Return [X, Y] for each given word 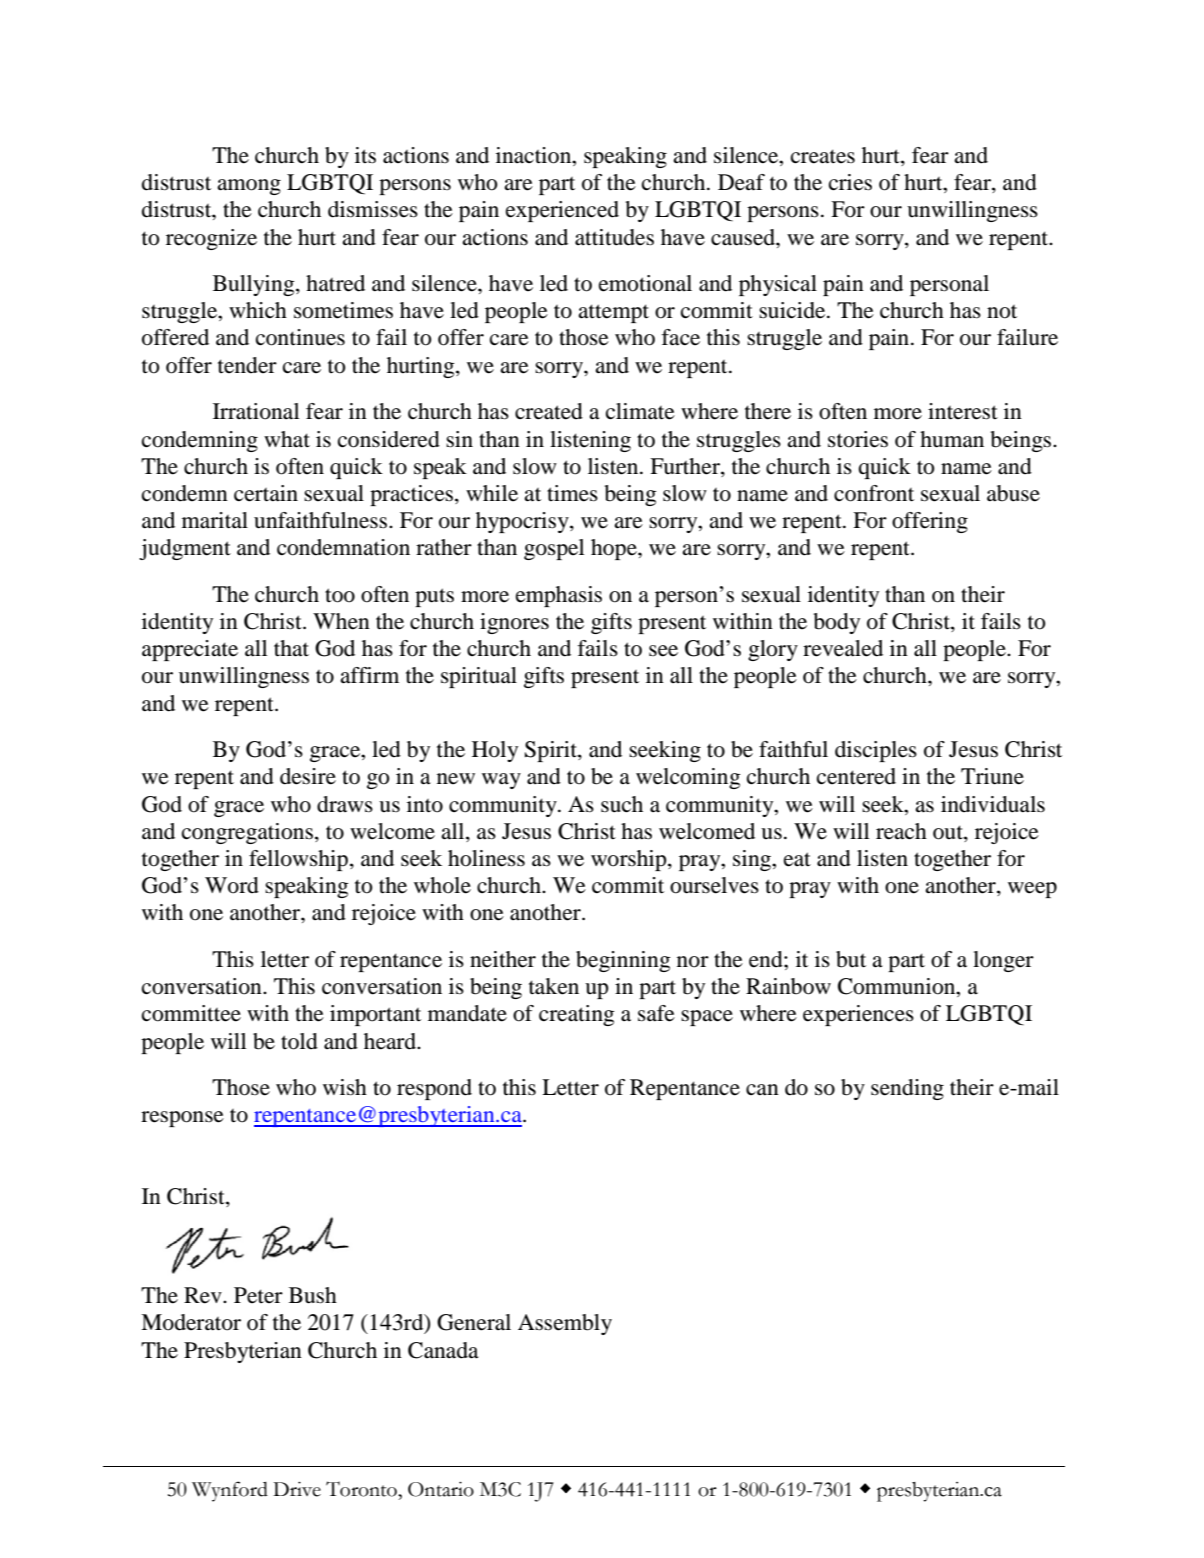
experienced [562, 211]
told [299, 1041]
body [836, 623]
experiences [858, 1015]
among [249, 187]
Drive [297, 1489]
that [291, 648]
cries [850, 182]
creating [576, 1015]
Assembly [565, 1324]
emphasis [559, 596]
